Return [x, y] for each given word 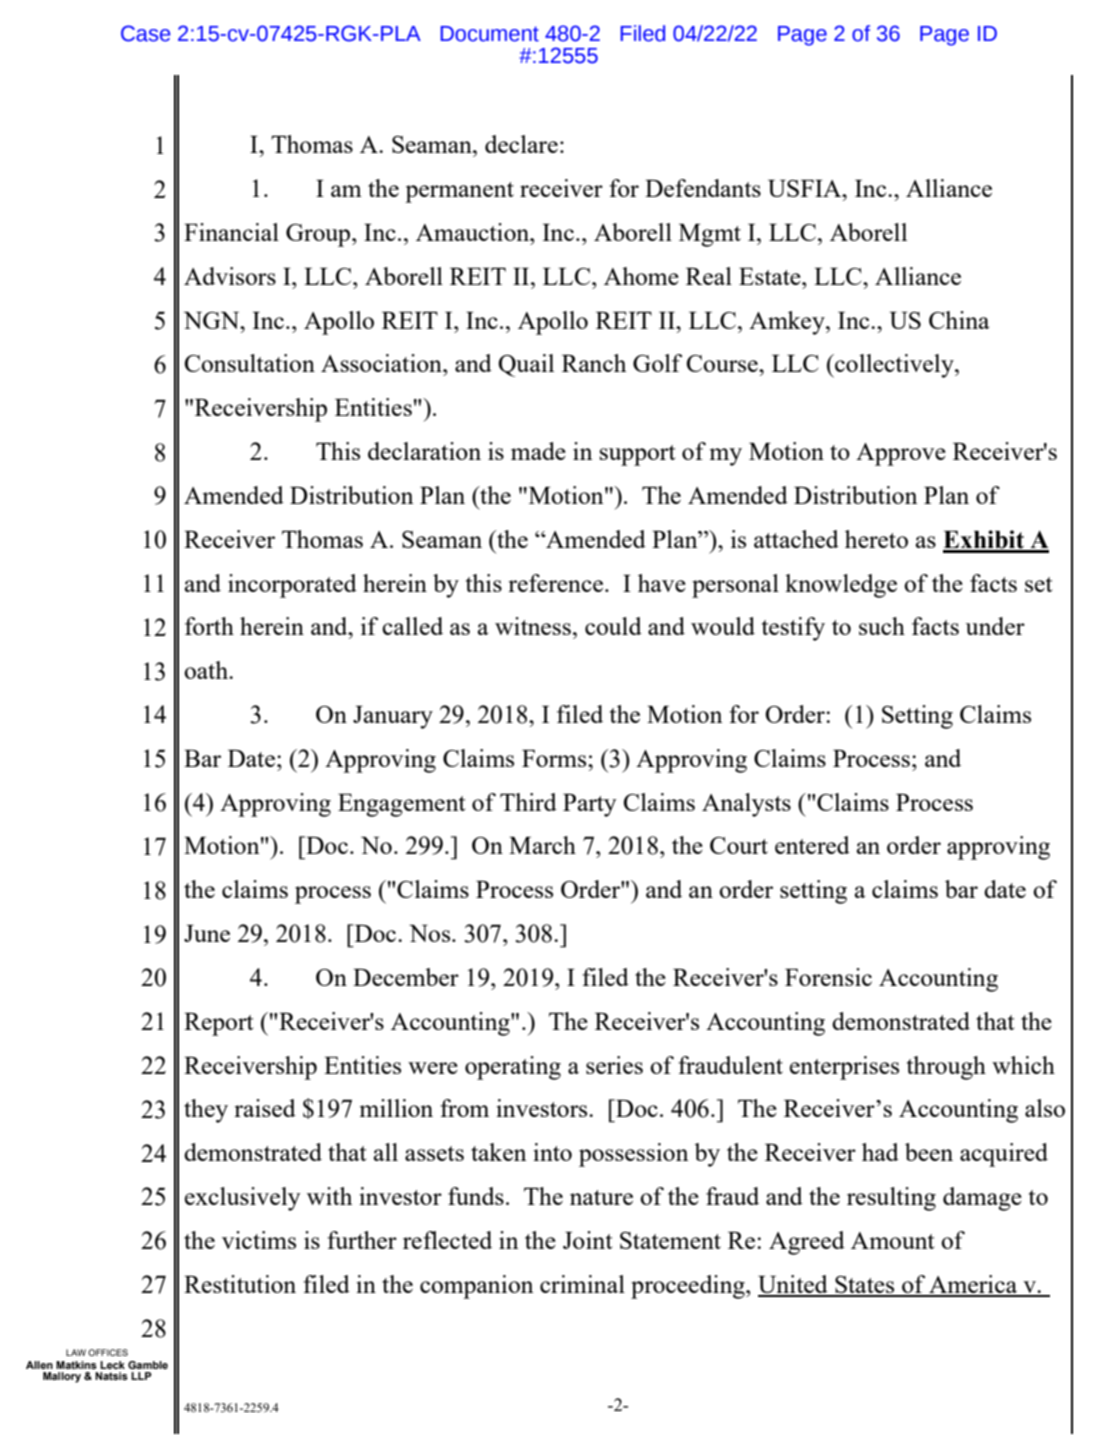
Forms [555, 758]
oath [207, 670]
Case [145, 33]
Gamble [148, 1365]
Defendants [703, 188]
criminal [582, 1284]
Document [489, 34]
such [882, 626]
